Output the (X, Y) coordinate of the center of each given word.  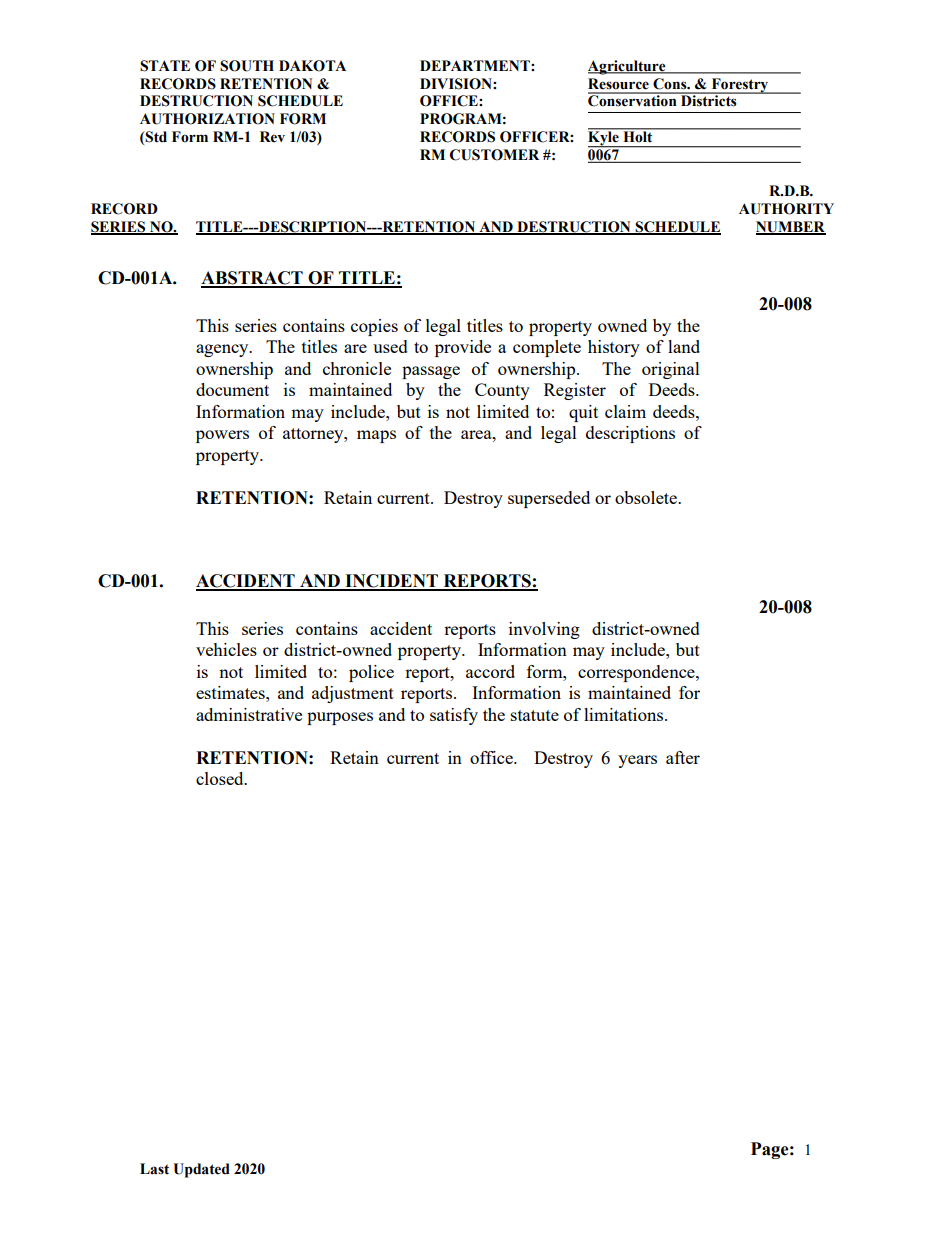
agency (223, 350)
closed (221, 778)
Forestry (740, 86)
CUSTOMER (494, 155)
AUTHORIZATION (207, 119)
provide (463, 348)
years (637, 761)
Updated (201, 1170)
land (684, 346)
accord (490, 671)
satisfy (454, 716)
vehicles (226, 649)
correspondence (637, 673)
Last (154, 1169)
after (683, 757)
